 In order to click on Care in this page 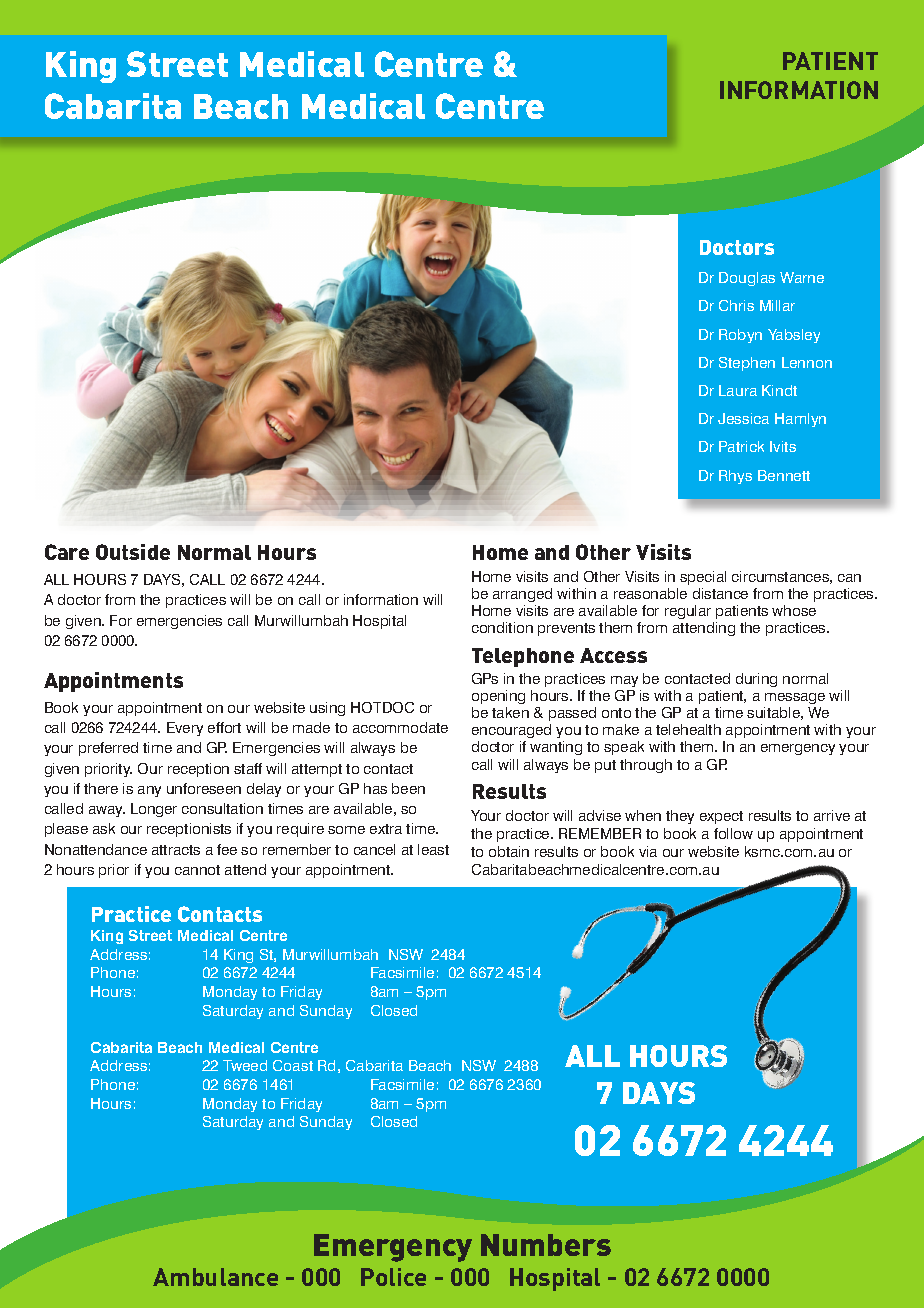, I will do `click(67, 552)`.
